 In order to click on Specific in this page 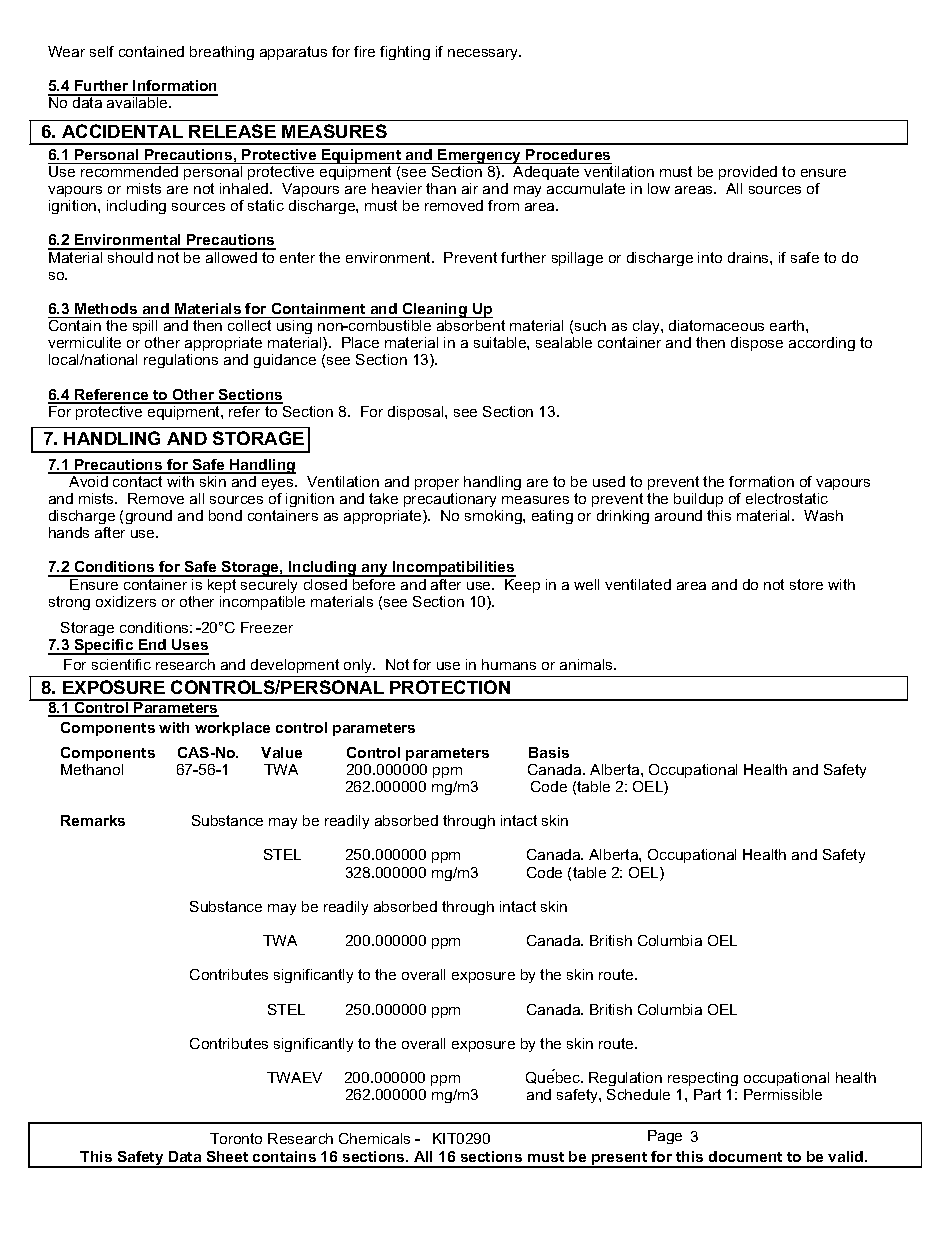, I will do `click(104, 647)`.
